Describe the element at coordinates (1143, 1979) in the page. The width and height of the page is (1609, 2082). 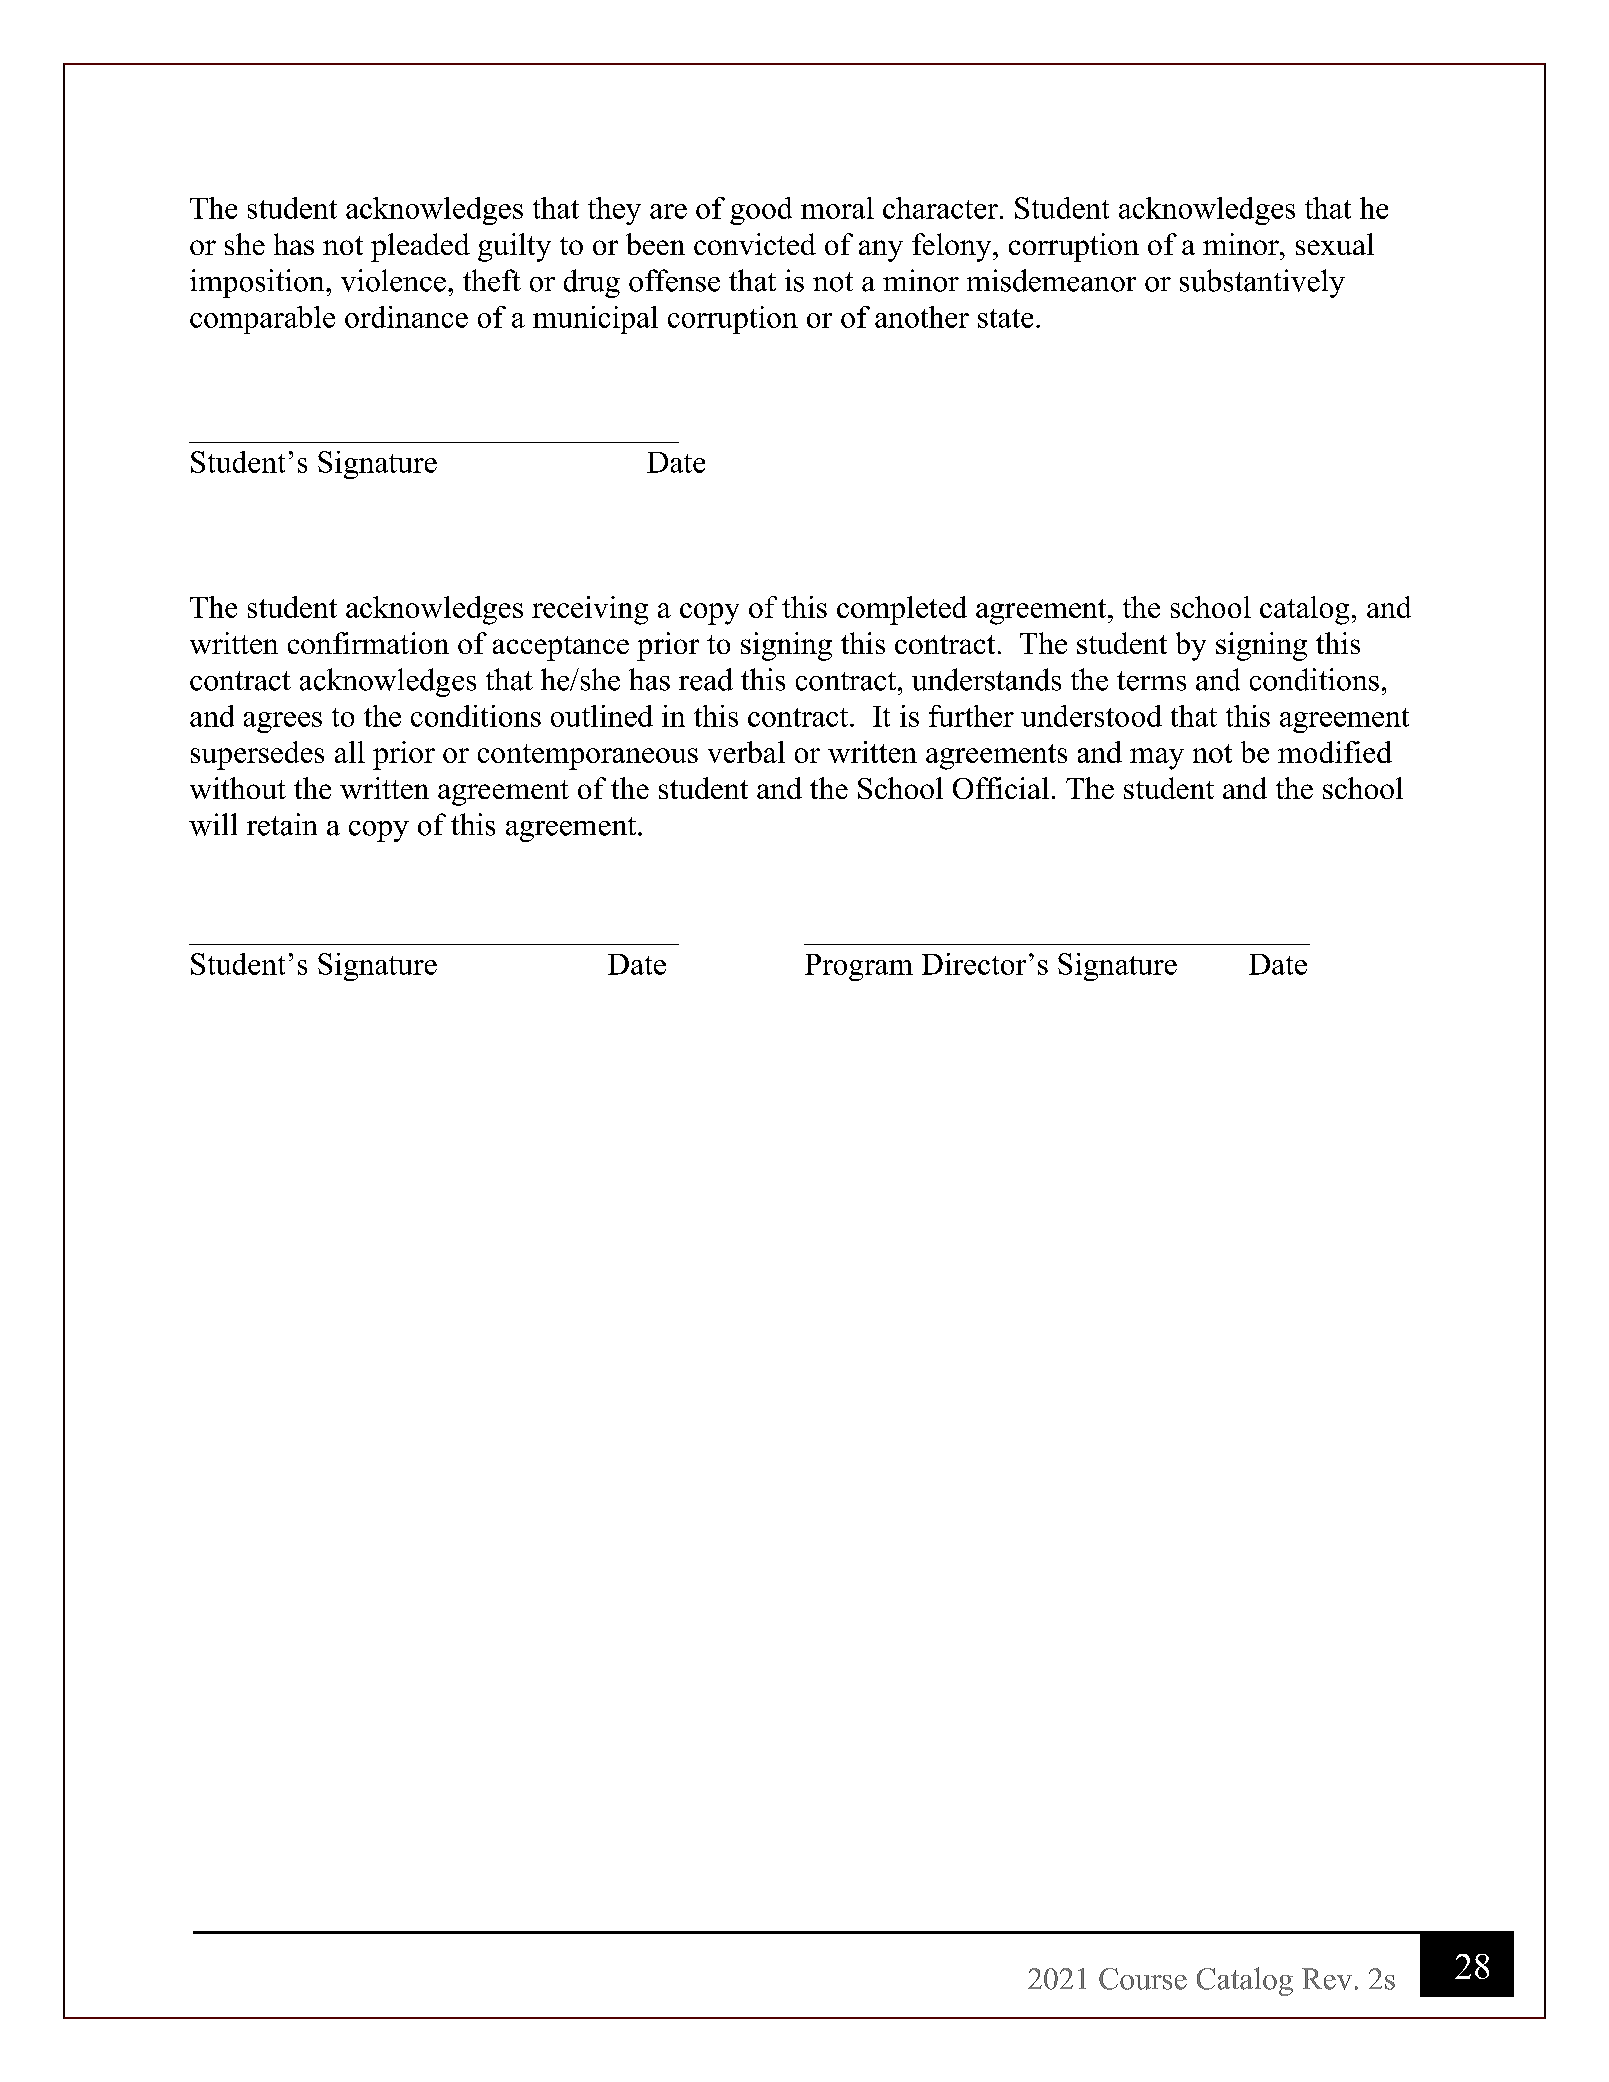
I see `Course` at that location.
